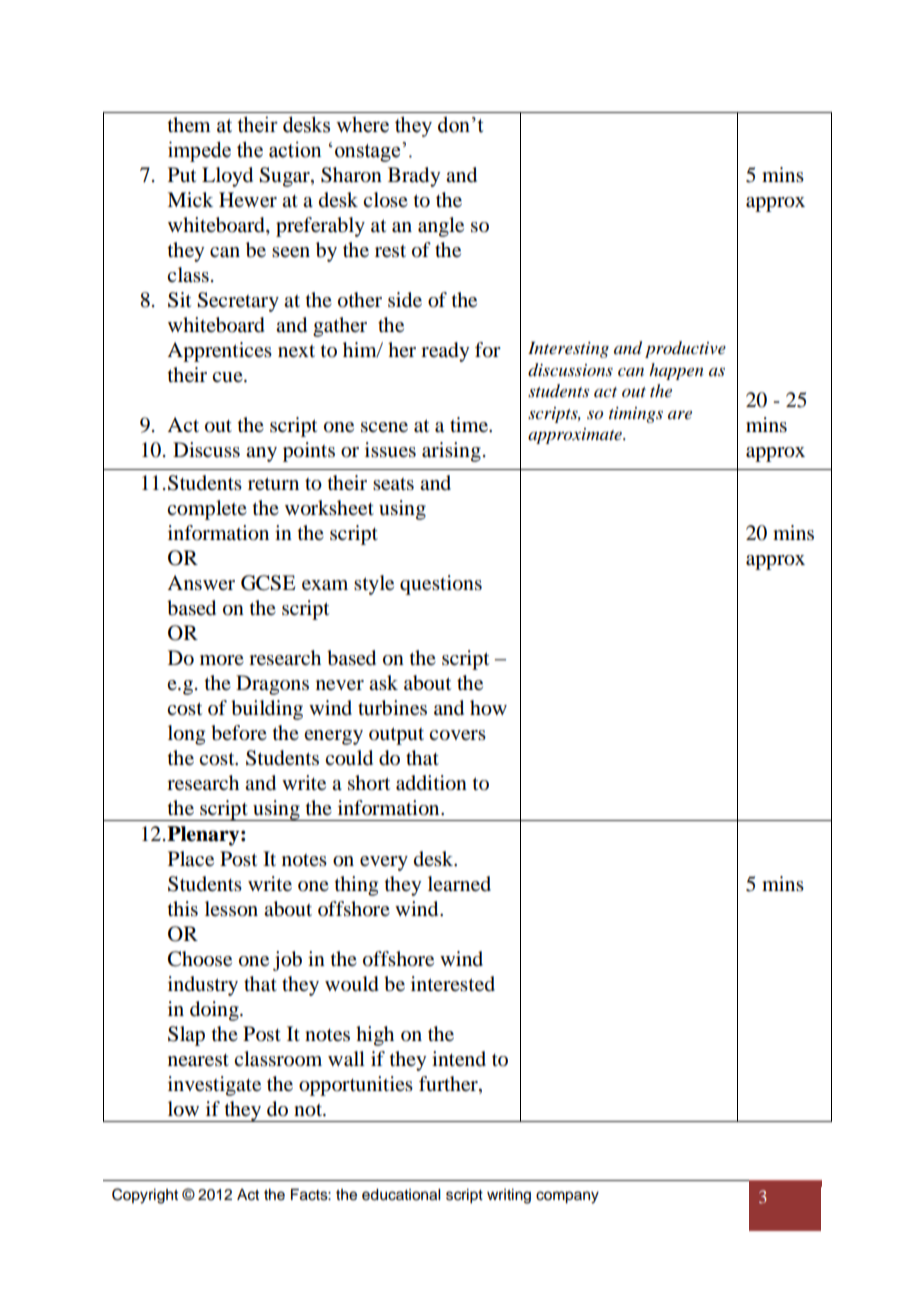 The height and width of the document is (1307, 924). Describe the element at coordinates (441, 227) in the document. I see `angle` at that location.
